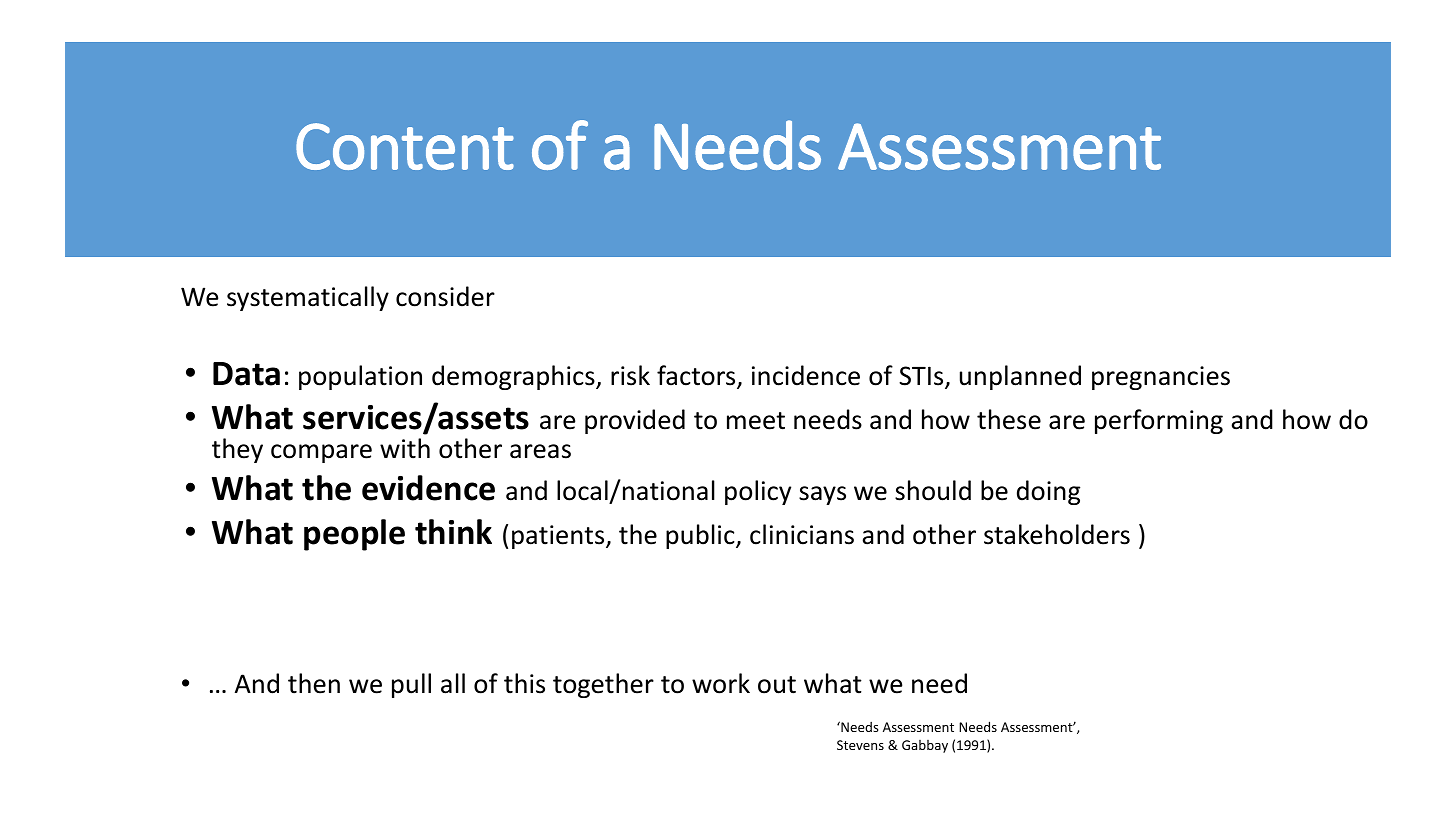 The width and height of the page is (1456, 819). What do you see at coordinates (701, 536) in the page?
I see `public` at bounding box center [701, 536].
